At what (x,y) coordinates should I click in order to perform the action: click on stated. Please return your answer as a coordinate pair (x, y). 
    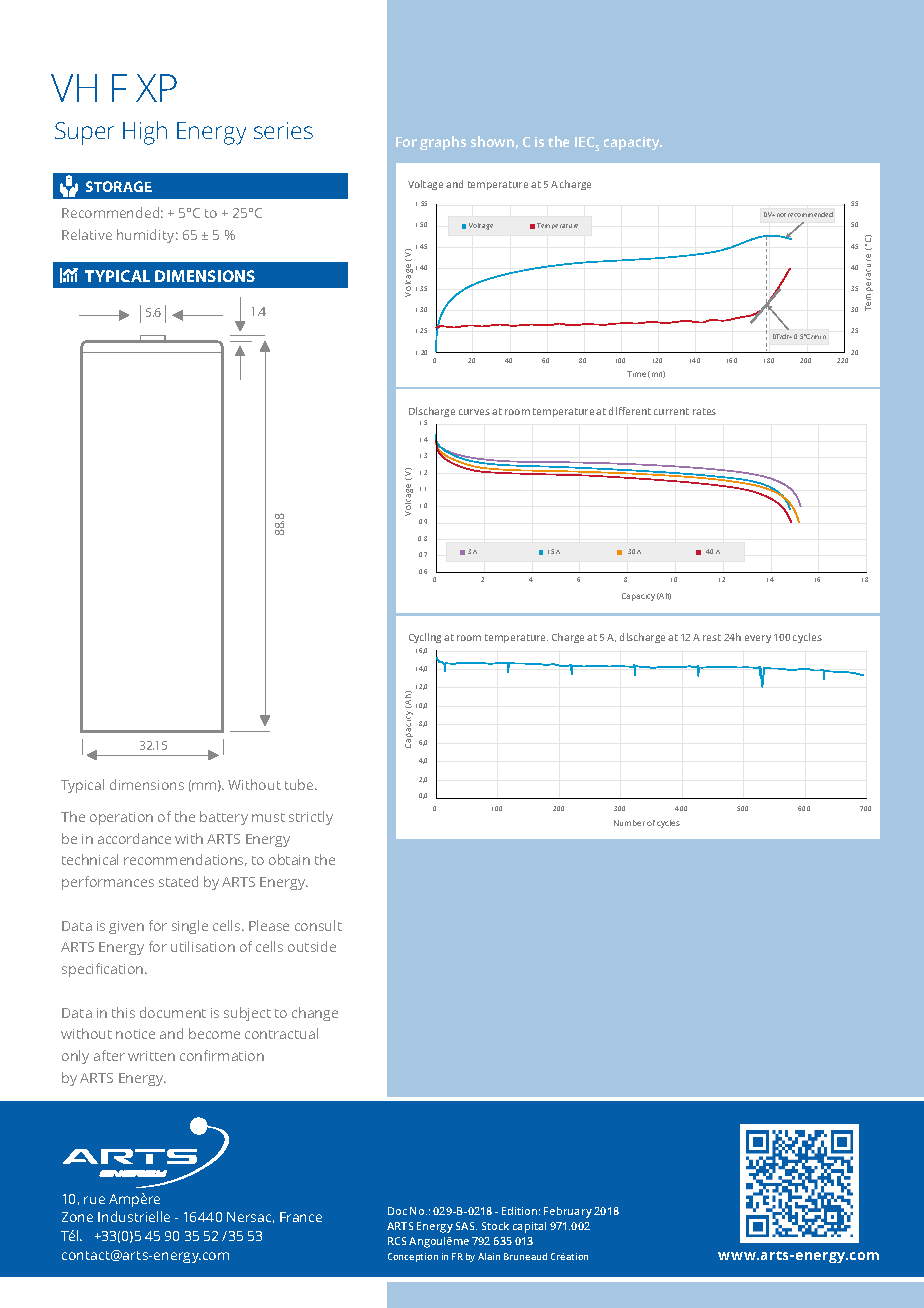
    Looking at the image, I should click on (178, 881).
